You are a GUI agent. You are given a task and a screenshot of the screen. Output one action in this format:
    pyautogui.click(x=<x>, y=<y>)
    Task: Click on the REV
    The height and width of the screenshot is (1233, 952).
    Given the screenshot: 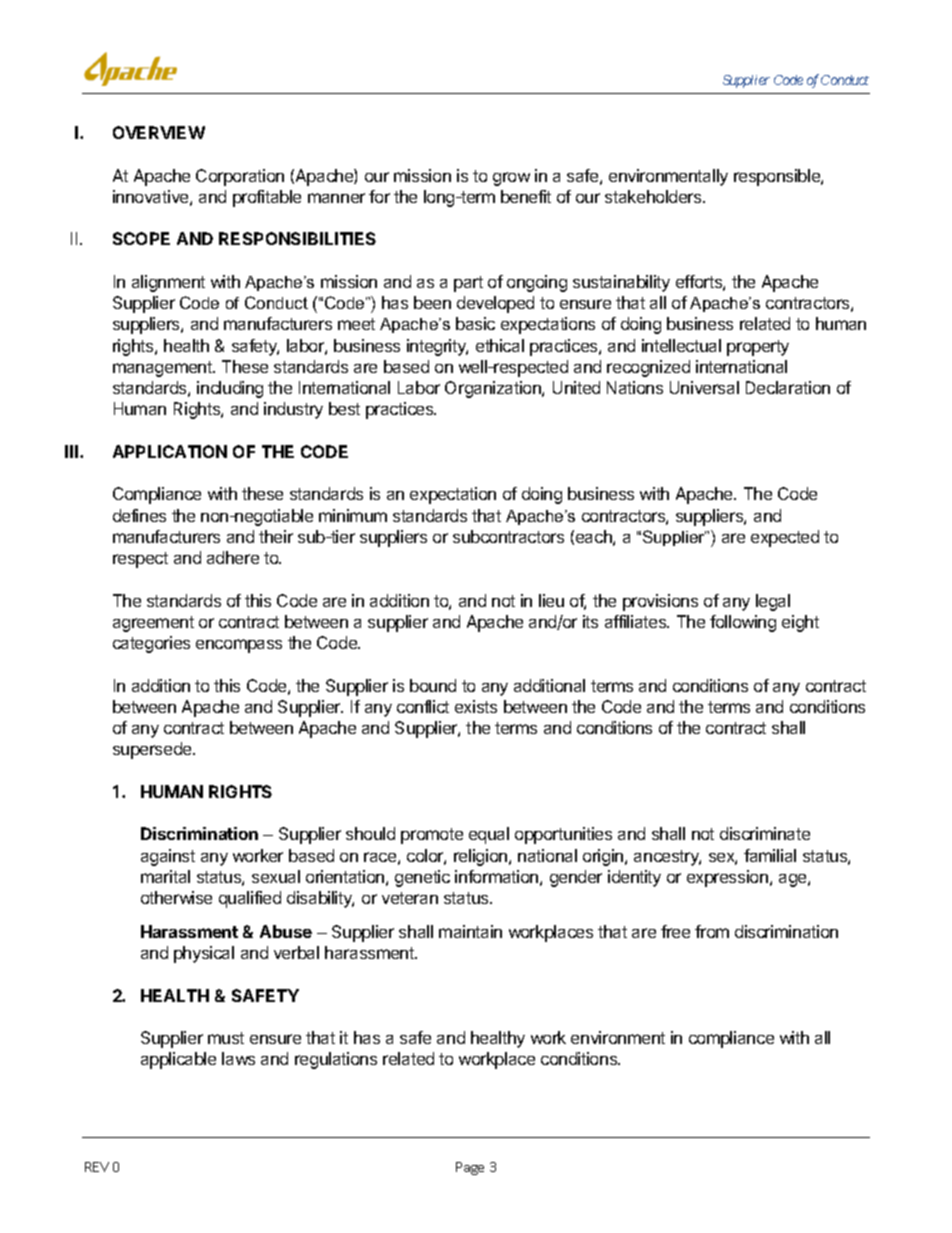 What is the action you would take?
    pyautogui.click(x=97, y=1167)
